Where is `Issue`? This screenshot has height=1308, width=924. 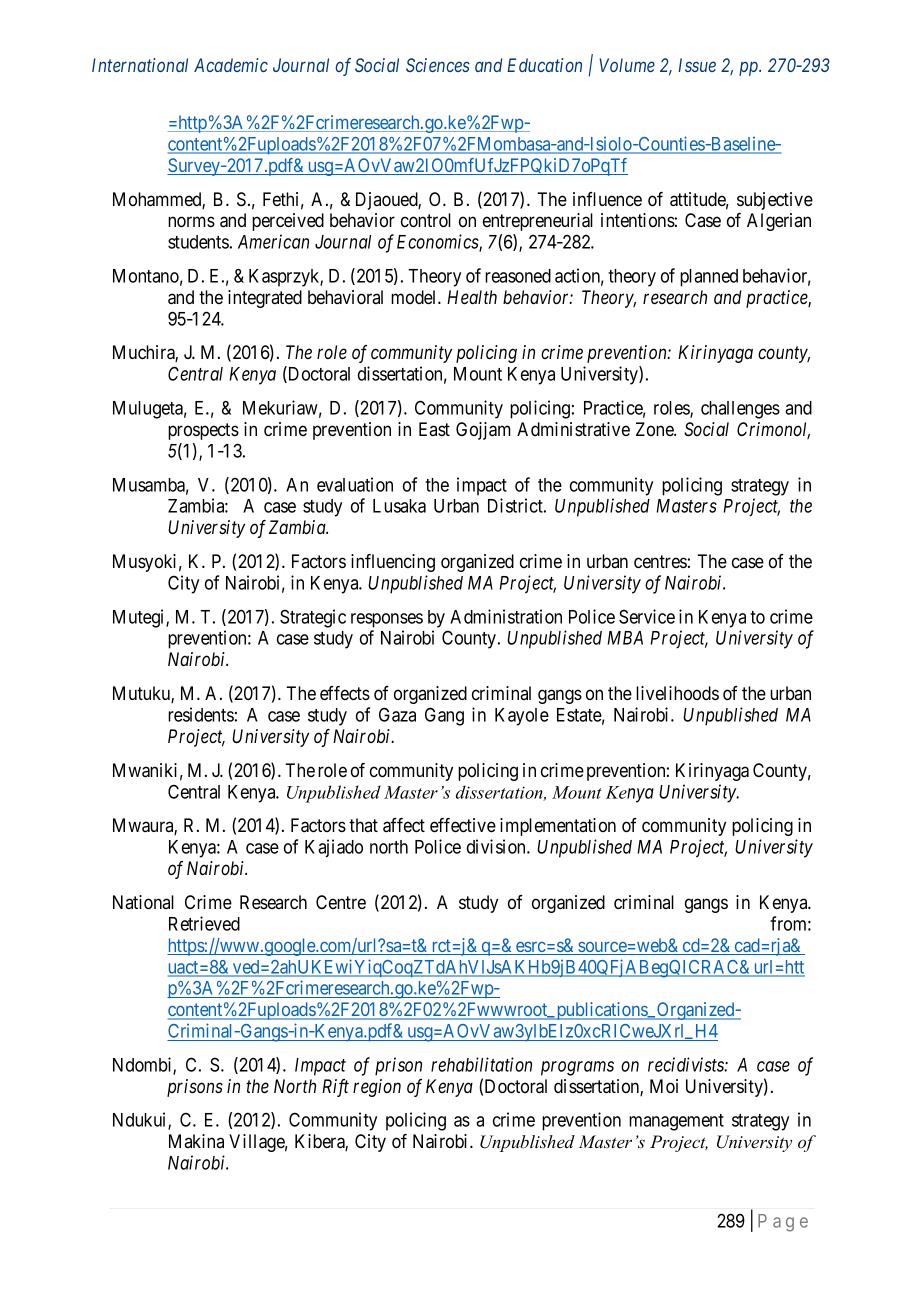
Issue is located at coordinates (697, 65).
